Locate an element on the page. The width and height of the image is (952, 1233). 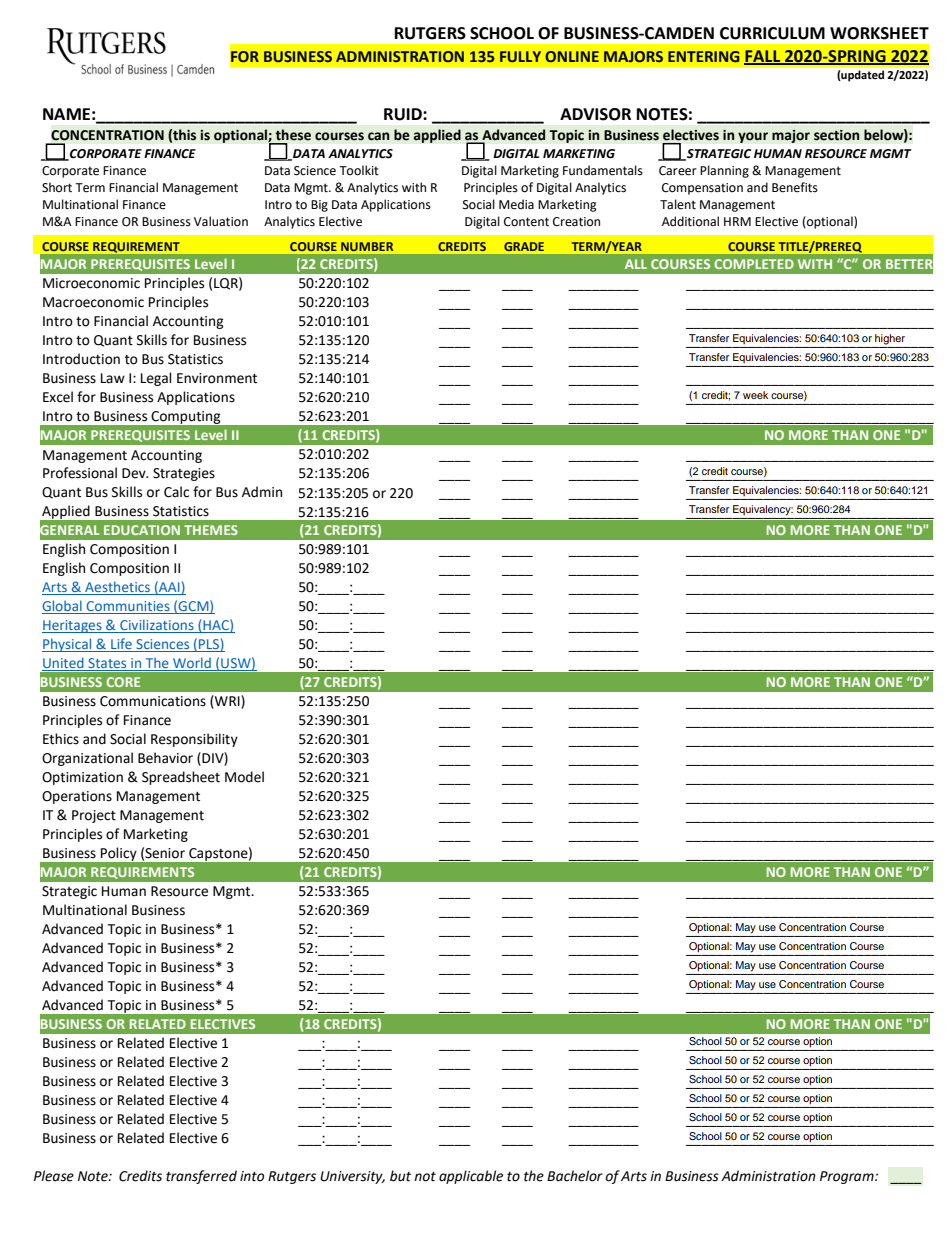
Program is located at coordinates (848, 1177).
